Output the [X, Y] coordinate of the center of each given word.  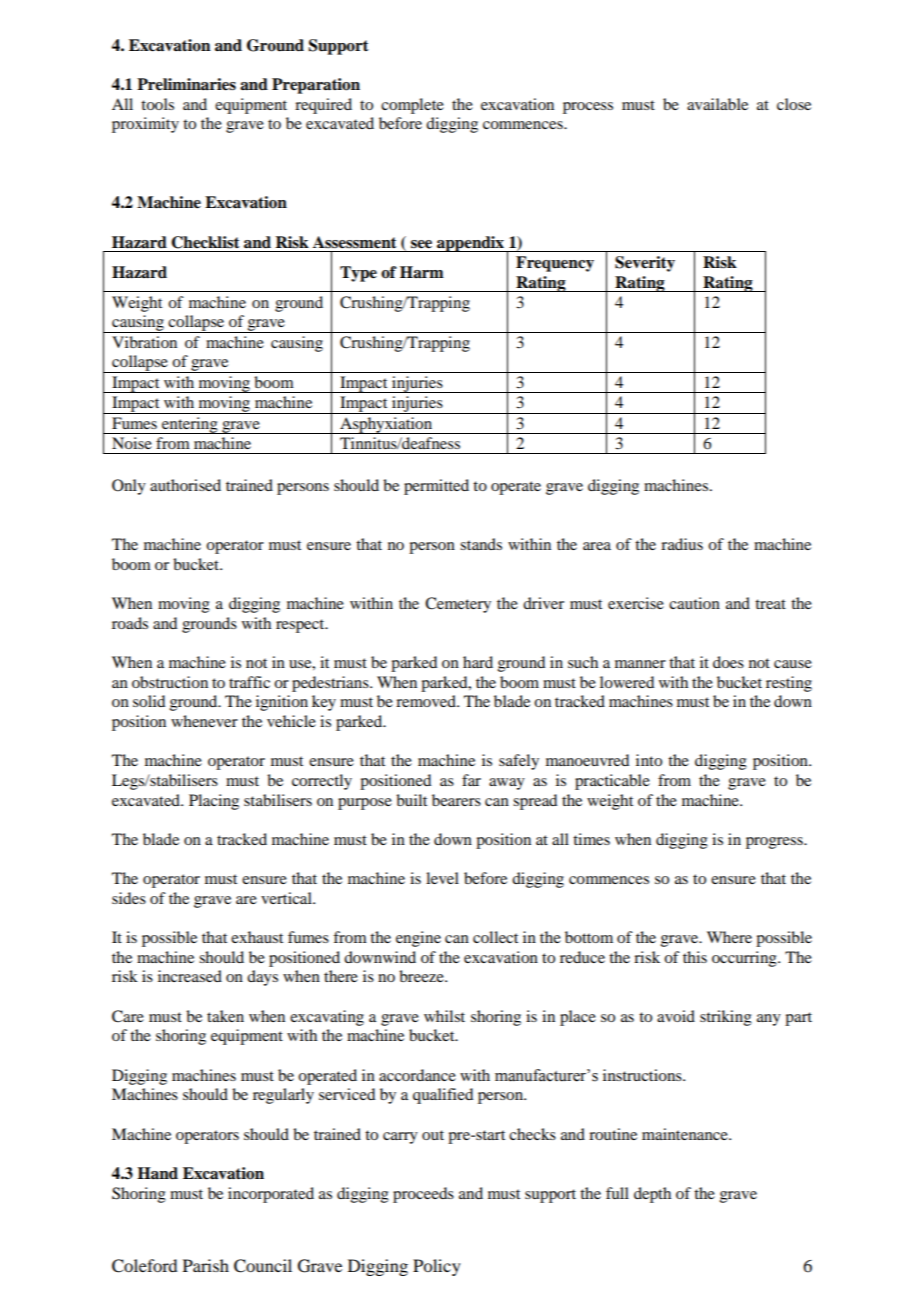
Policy [437, 1267]
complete [412, 106]
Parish [206, 1265]
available [717, 104]
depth [652, 1195]
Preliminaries [186, 84]
